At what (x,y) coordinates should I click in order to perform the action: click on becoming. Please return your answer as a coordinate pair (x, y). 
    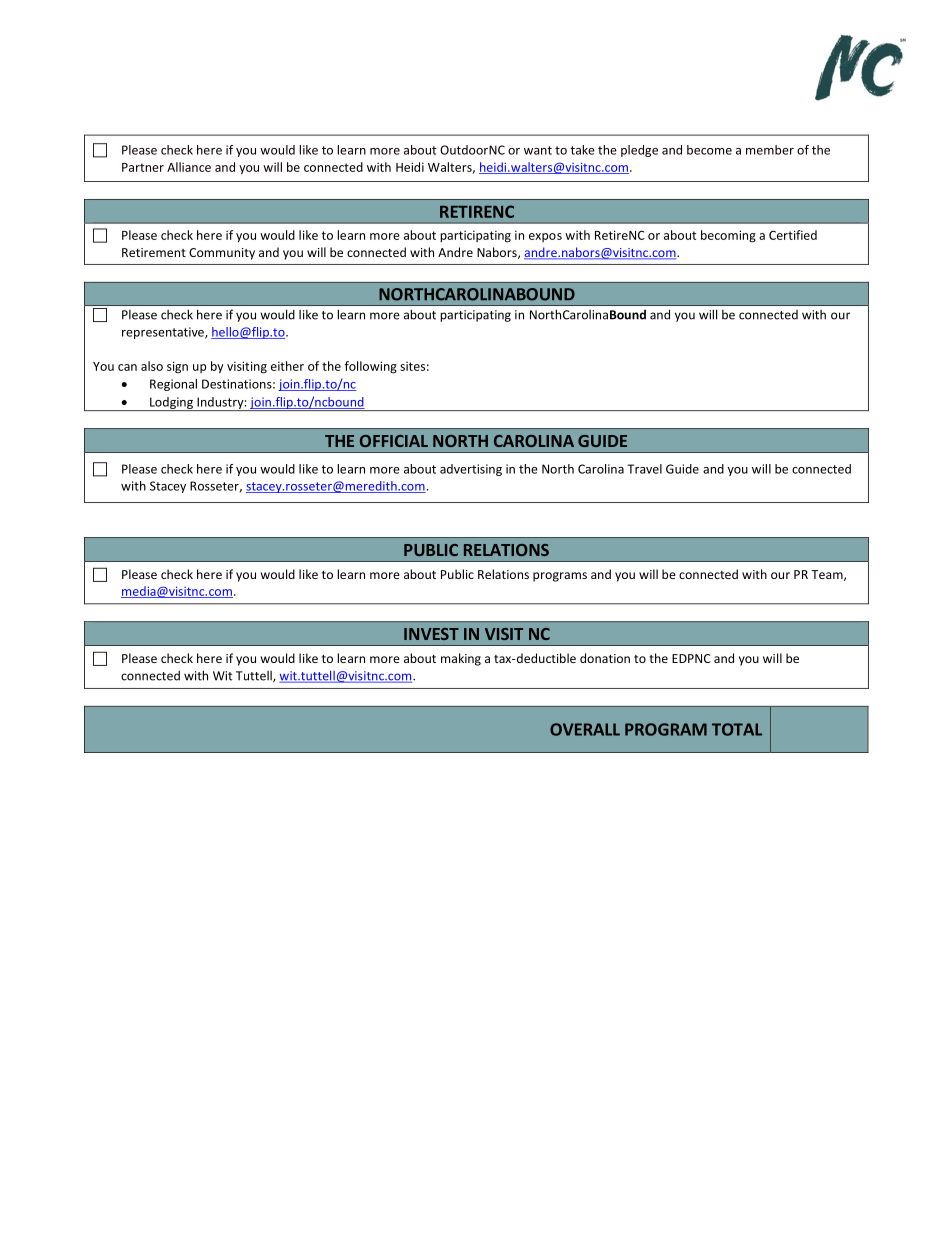
    Looking at the image, I should click on (728, 236).
